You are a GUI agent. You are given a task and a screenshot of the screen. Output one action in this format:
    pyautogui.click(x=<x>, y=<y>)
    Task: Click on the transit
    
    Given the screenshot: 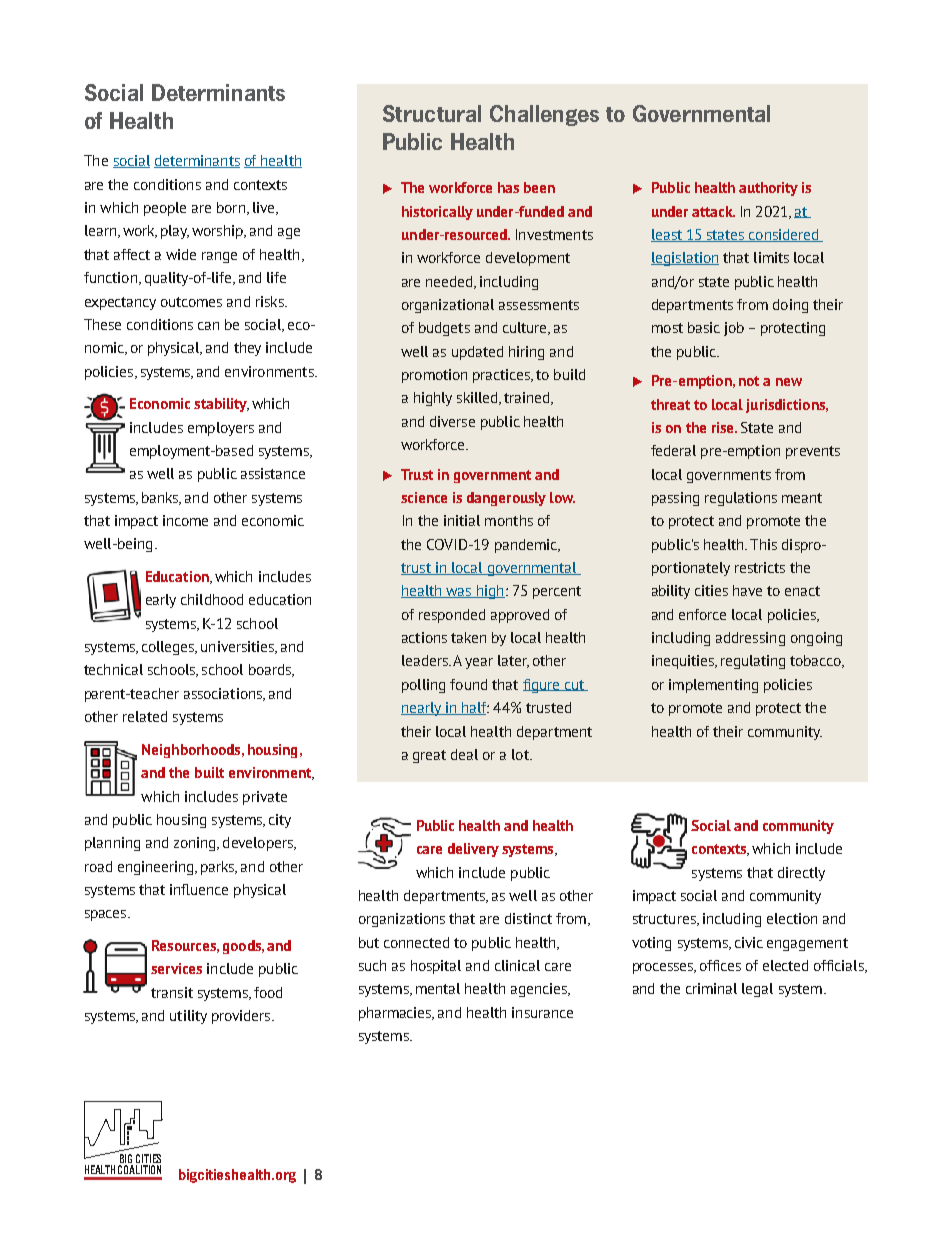 What is the action you would take?
    pyautogui.click(x=172, y=992)
